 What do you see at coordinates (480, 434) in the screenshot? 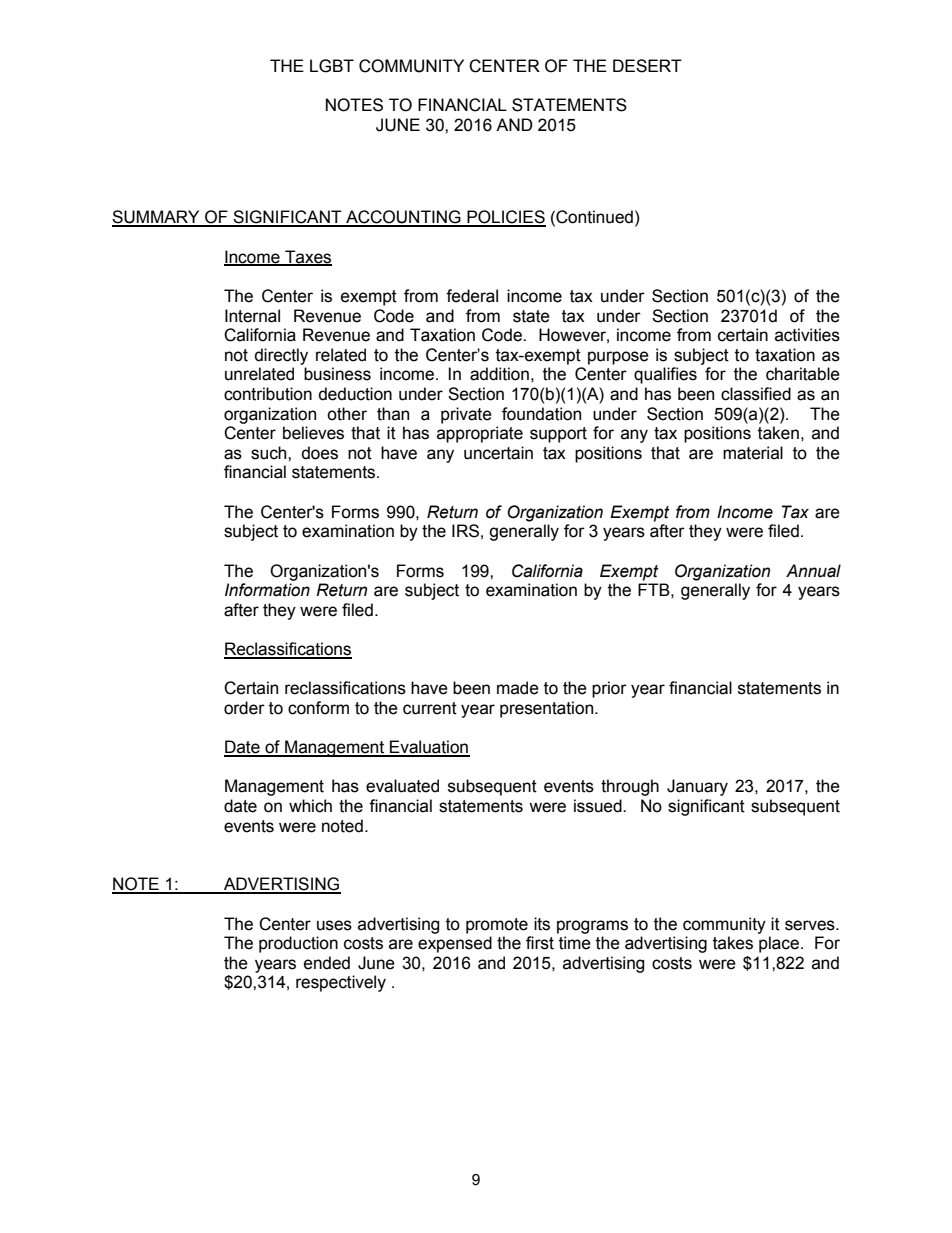
I see `appropriate` at bounding box center [480, 434].
